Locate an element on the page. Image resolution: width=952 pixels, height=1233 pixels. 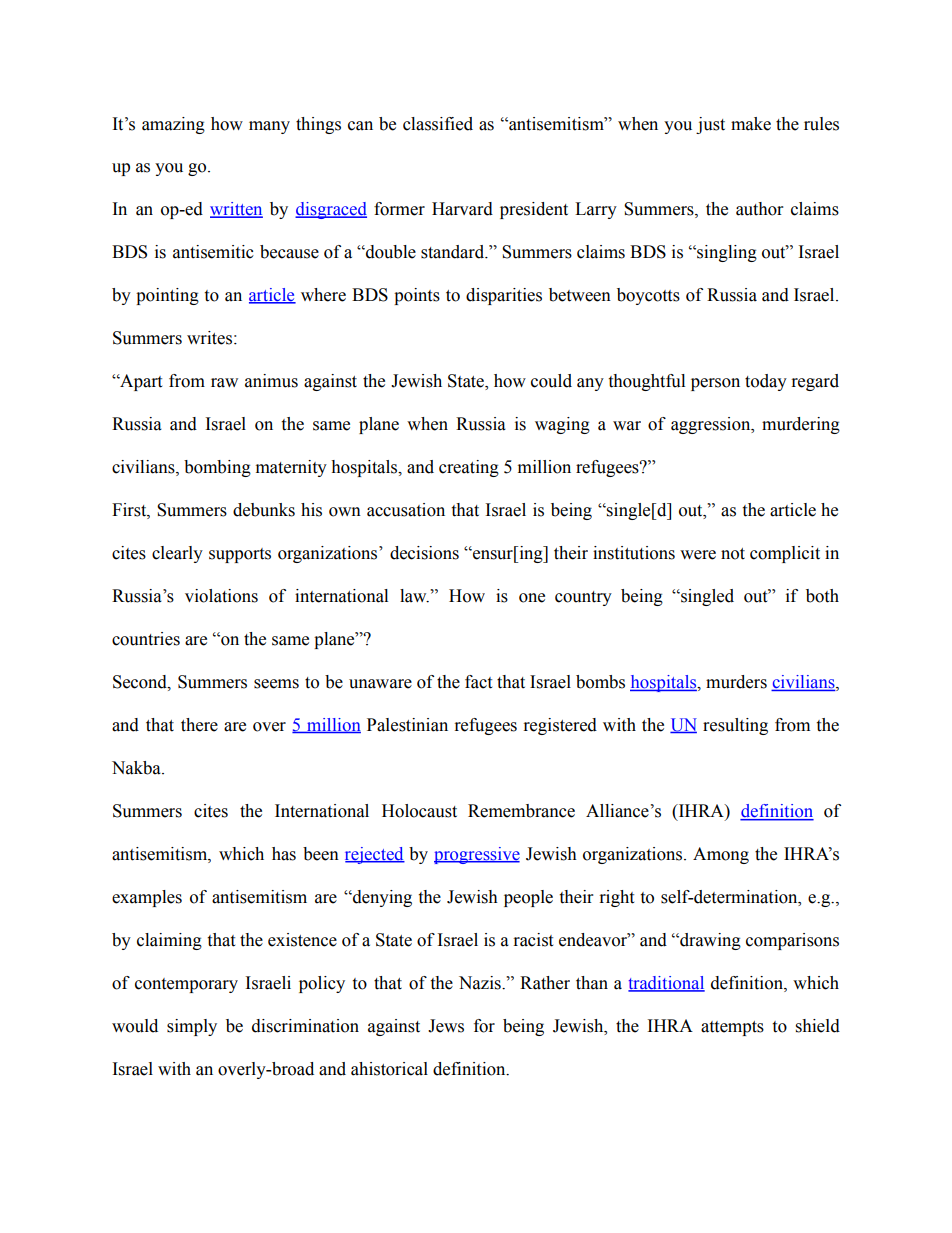
one is located at coordinates (532, 598).
